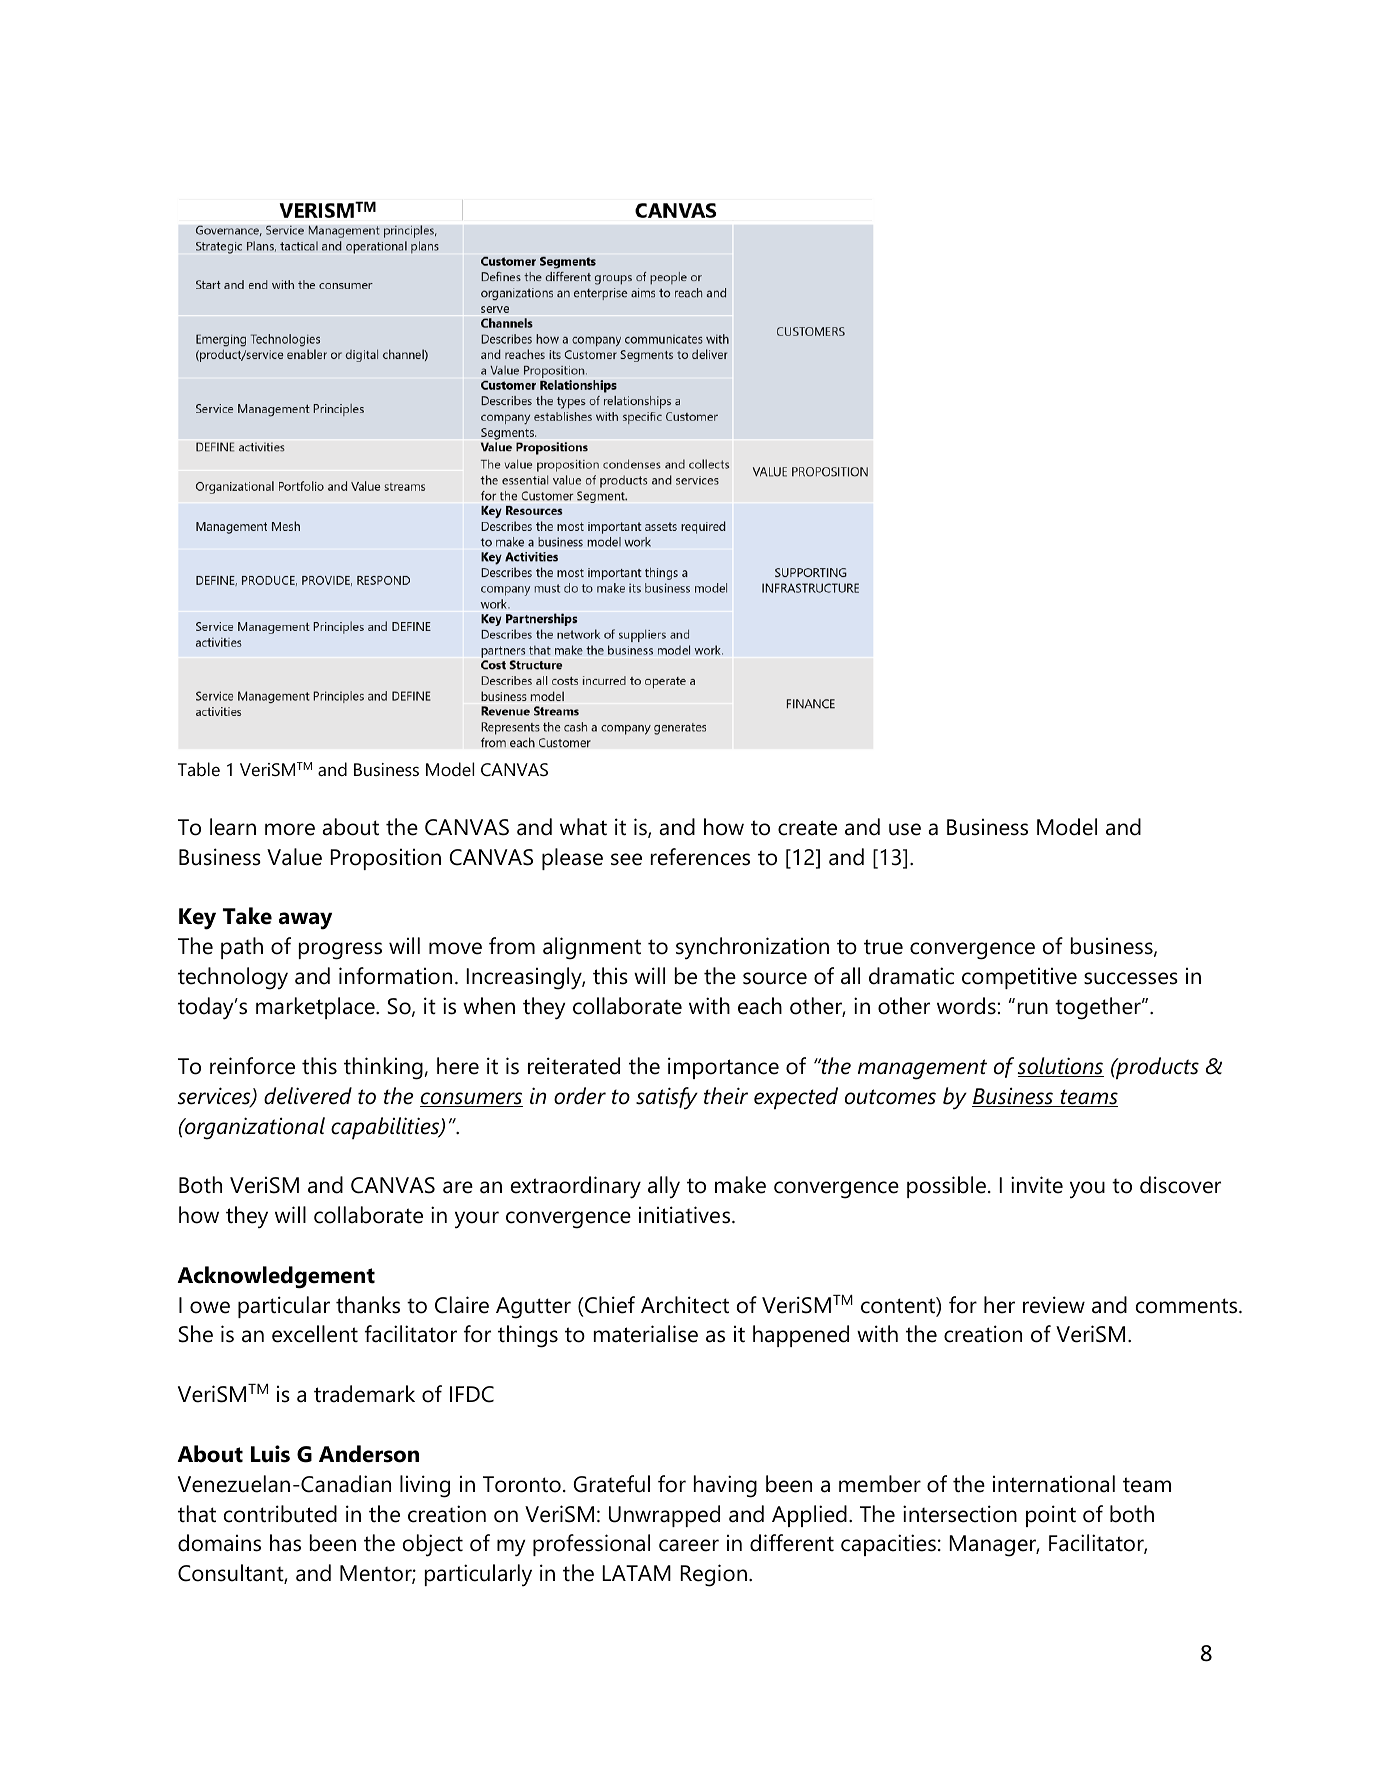 Image resolution: width=1374 pixels, height=1778 pixels. Describe the element at coordinates (905, 829) in the screenshot. I see `use` at that location.
